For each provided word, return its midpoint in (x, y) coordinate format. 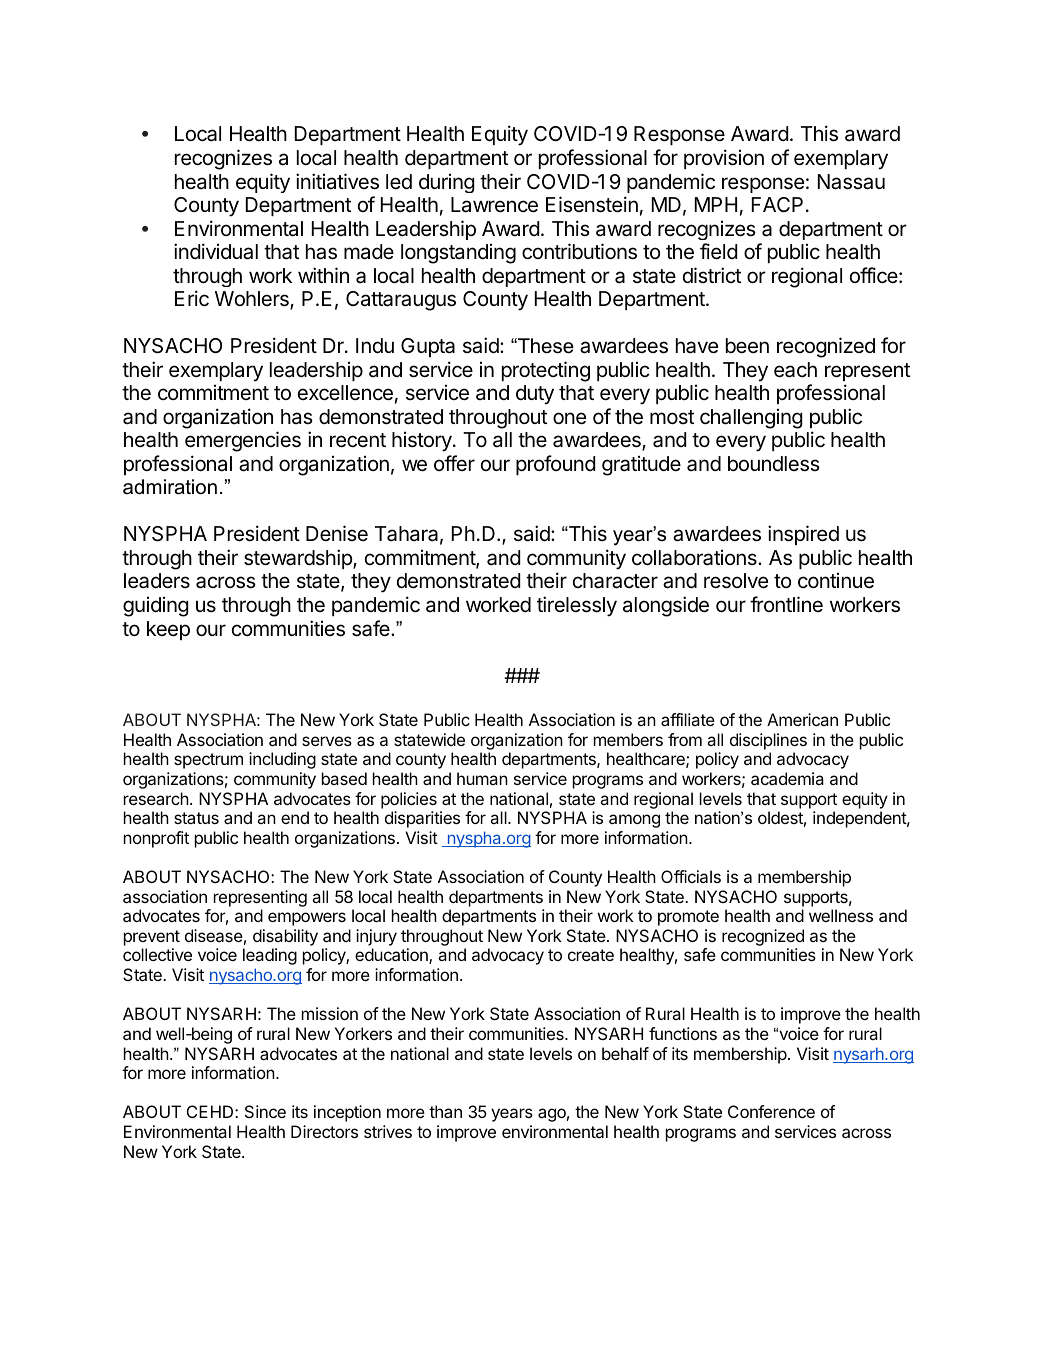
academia (787, 778)
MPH (716, 204)
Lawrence (494, 205)
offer (454, 463)
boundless (774, 464)
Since (265, 1111)
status (196, 818)
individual (216, 251)
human (482, 778)
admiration (170, 487)
